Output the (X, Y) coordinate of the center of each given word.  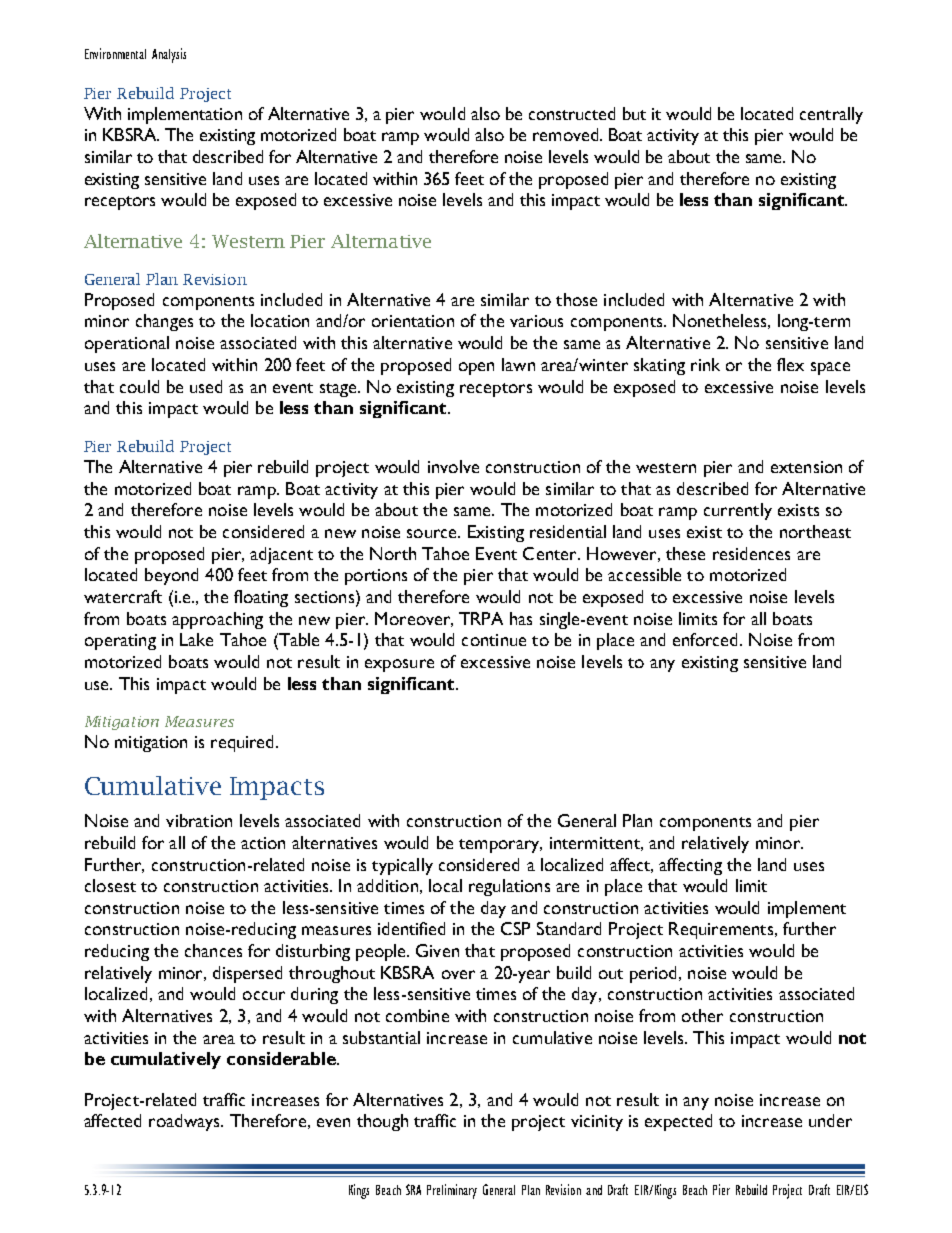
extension (806, 467)
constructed (572, 113)
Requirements (722, 930)
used (206, 386)
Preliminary (452, 1191)
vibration (199, 820)
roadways (185, 1122)
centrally (831, 115)
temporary (500, 846)
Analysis (169, 55)
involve (453, 466)
